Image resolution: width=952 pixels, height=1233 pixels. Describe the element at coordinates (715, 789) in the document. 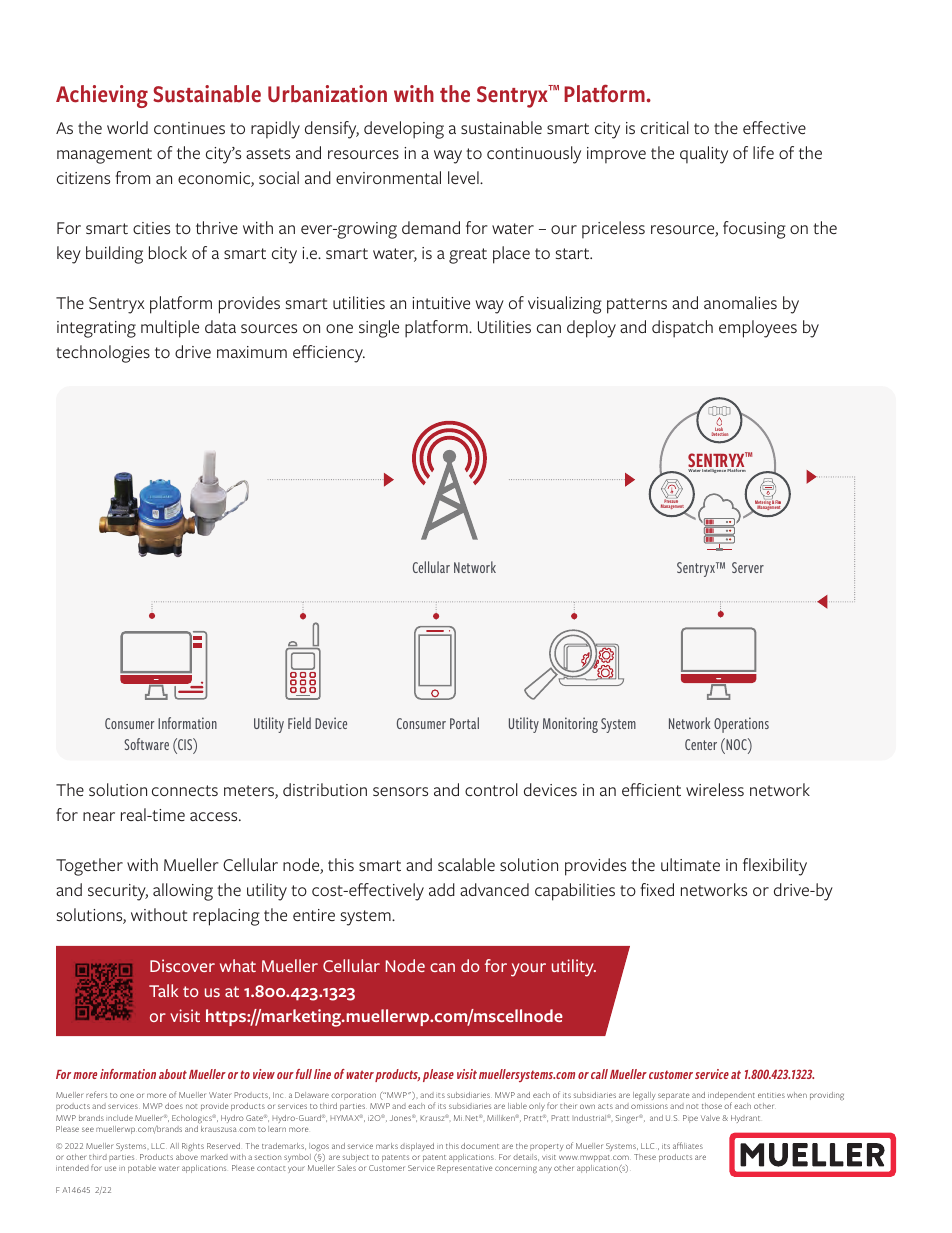

I see `wireless` at that location.
